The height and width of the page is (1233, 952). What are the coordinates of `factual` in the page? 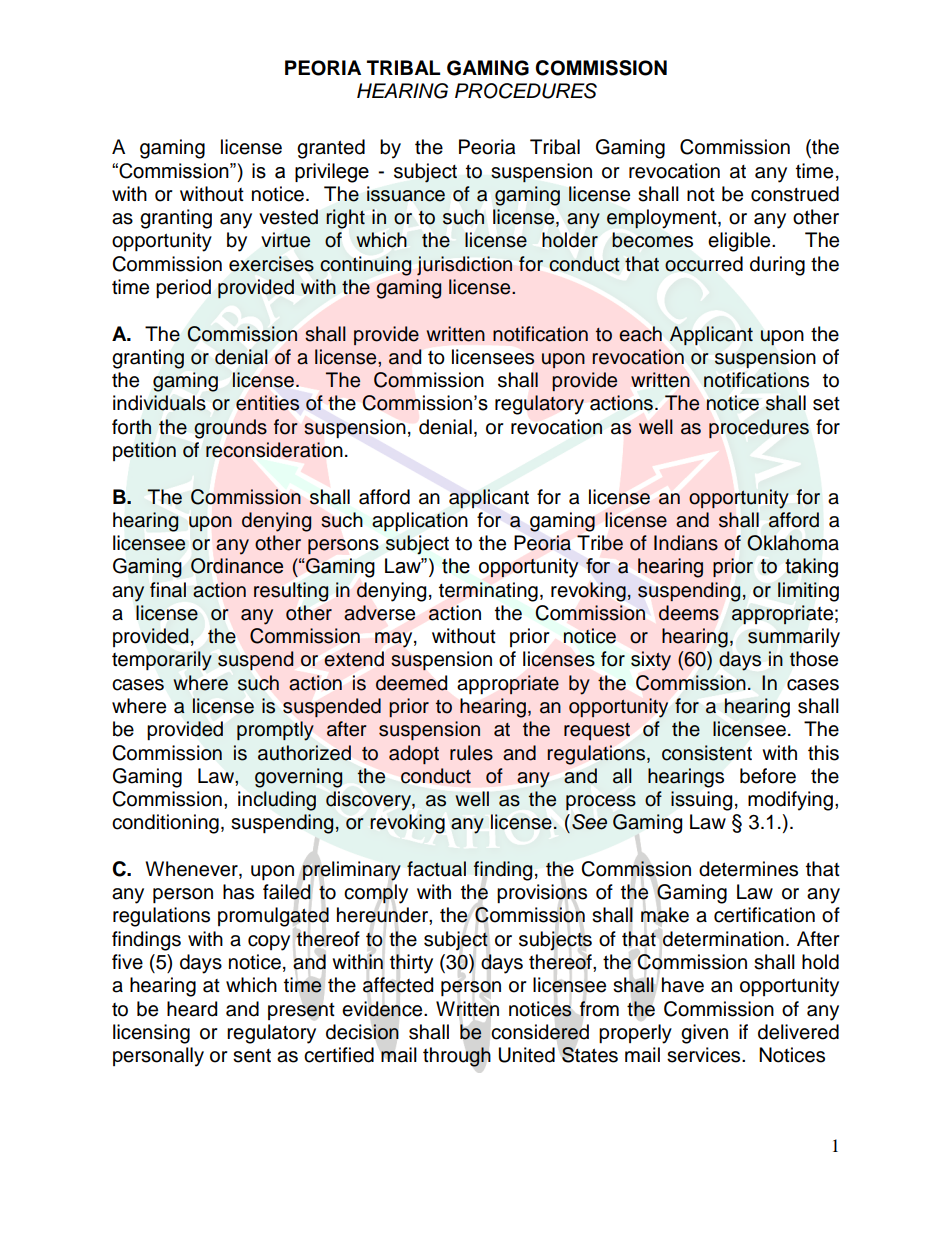 It's located at (436, 869).
